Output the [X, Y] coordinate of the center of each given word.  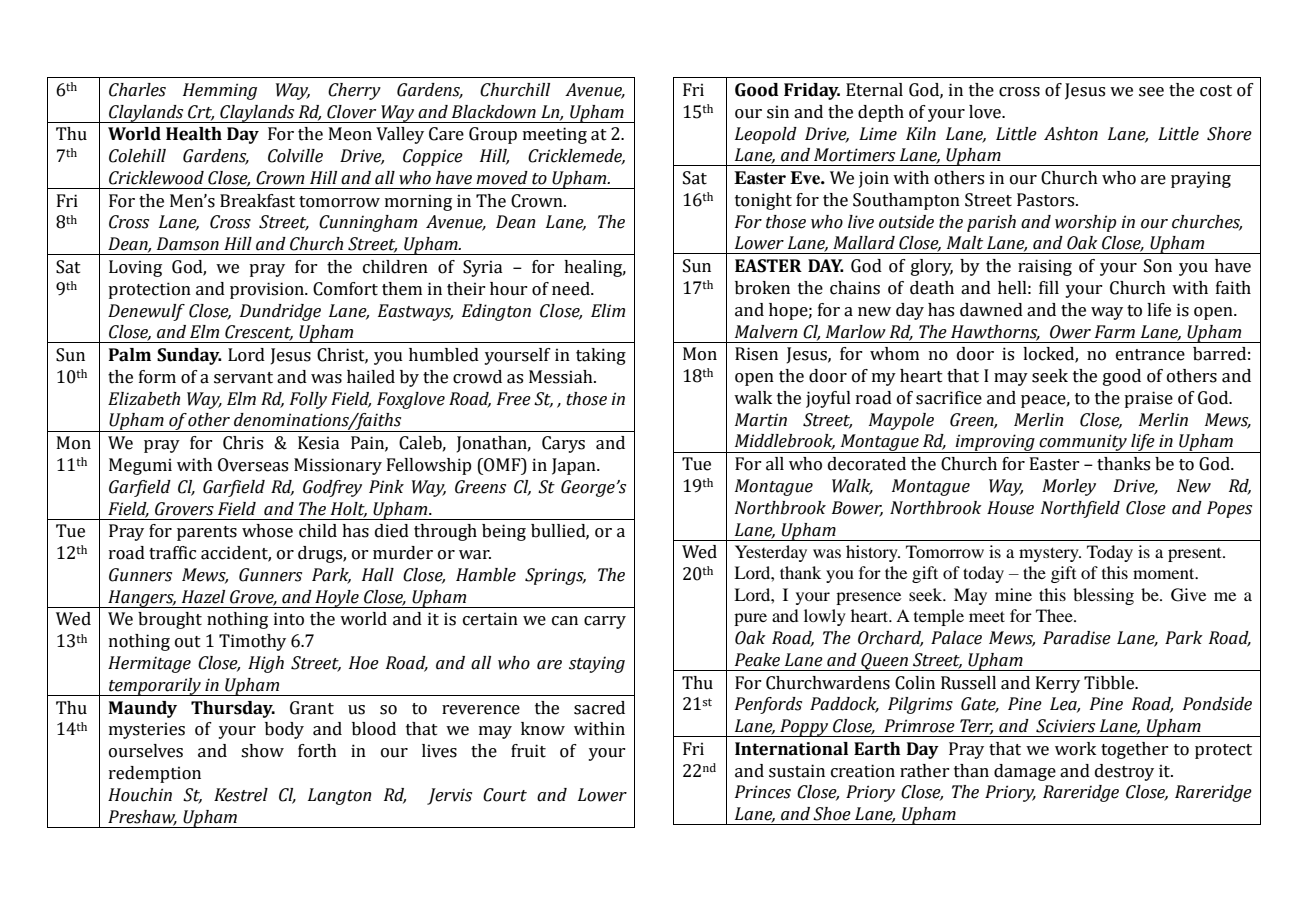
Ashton [1071, 134]
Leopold [766, 135]
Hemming [220, 91]
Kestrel [241, 795]
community [1083, 443]
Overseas [253, 465]
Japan [575, 466]
